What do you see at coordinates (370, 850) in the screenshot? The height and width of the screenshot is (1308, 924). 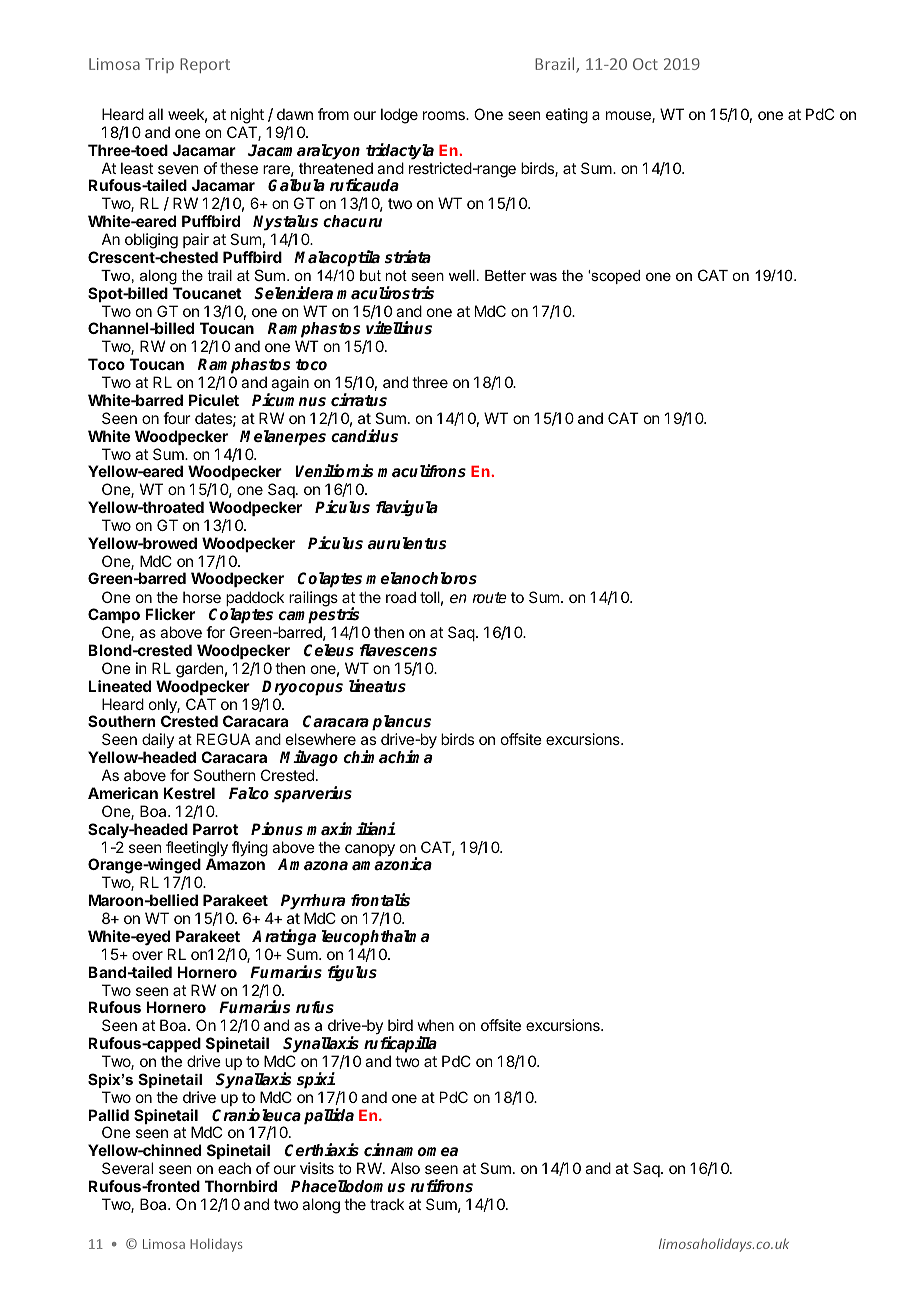 I see `canopy` at bounding box center [370, 850].
